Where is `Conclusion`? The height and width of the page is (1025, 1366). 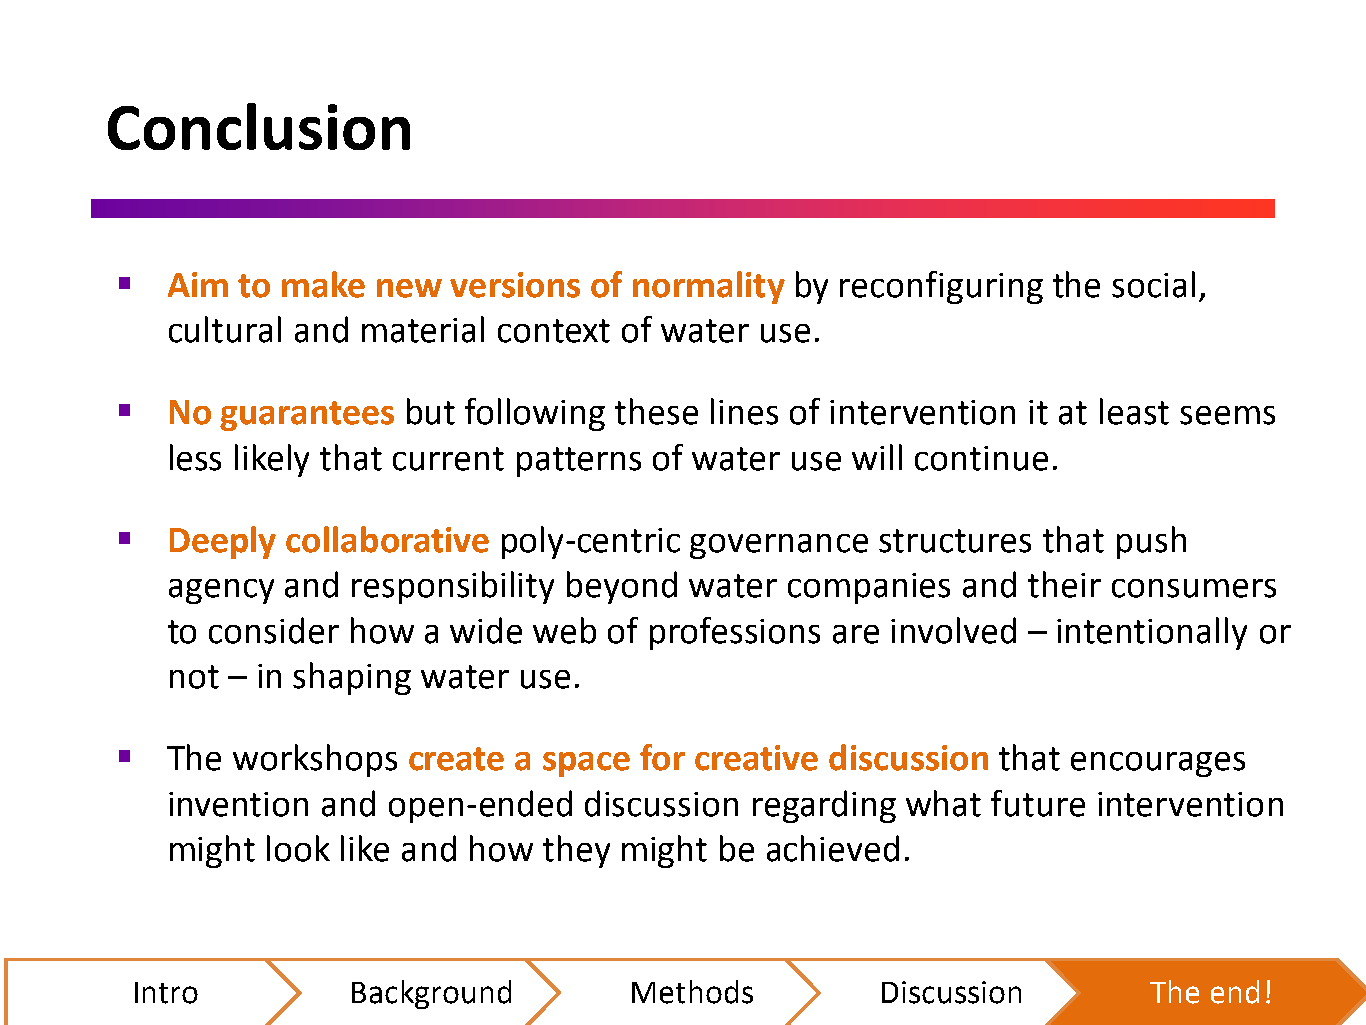 Conclusion is located at coordinates (259, 126).
